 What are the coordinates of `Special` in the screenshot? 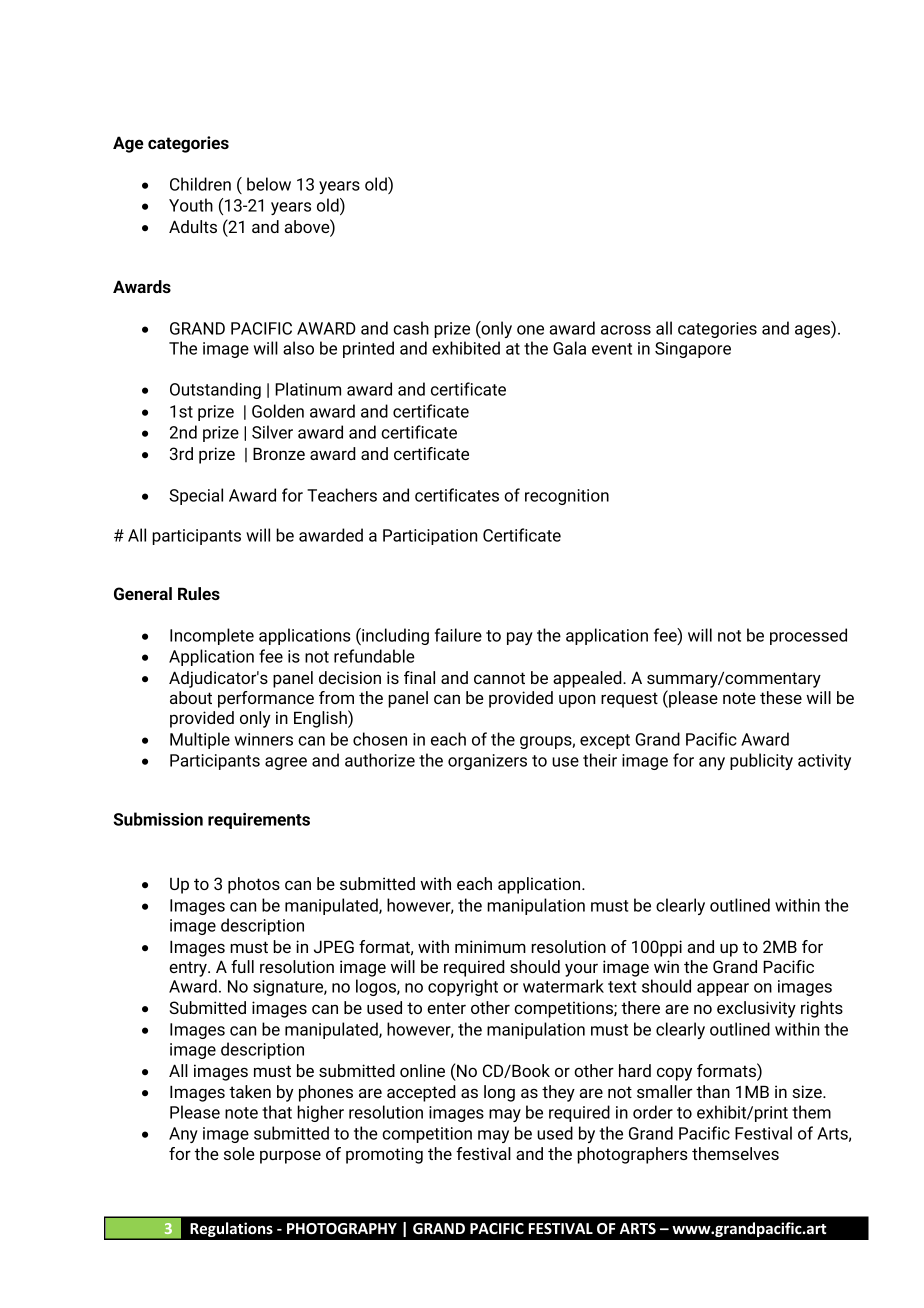 It's located at (196, 496).
